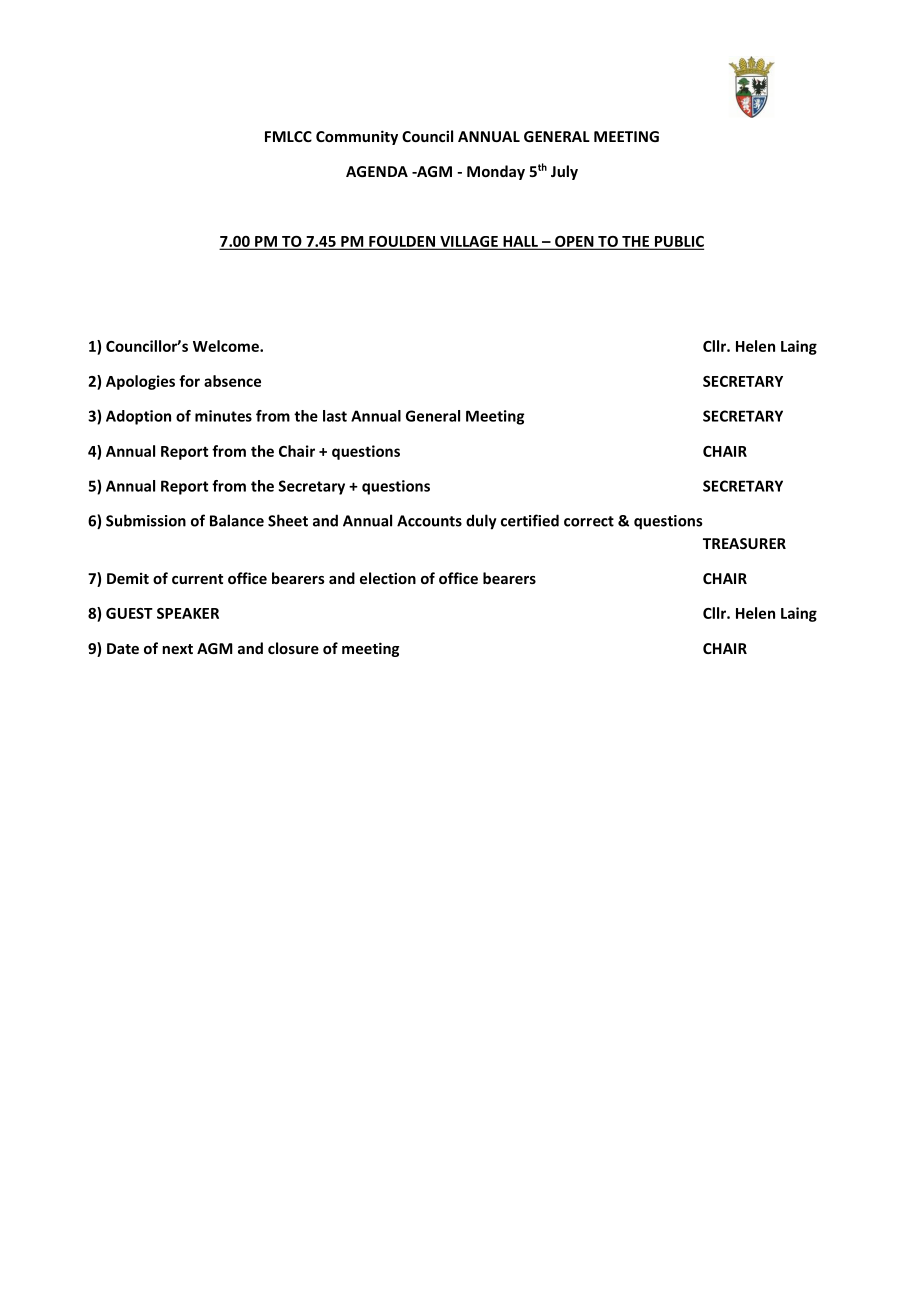  Describe the element at coordinates (469, 243) in the image. I see `VILLAGE` at that location.
